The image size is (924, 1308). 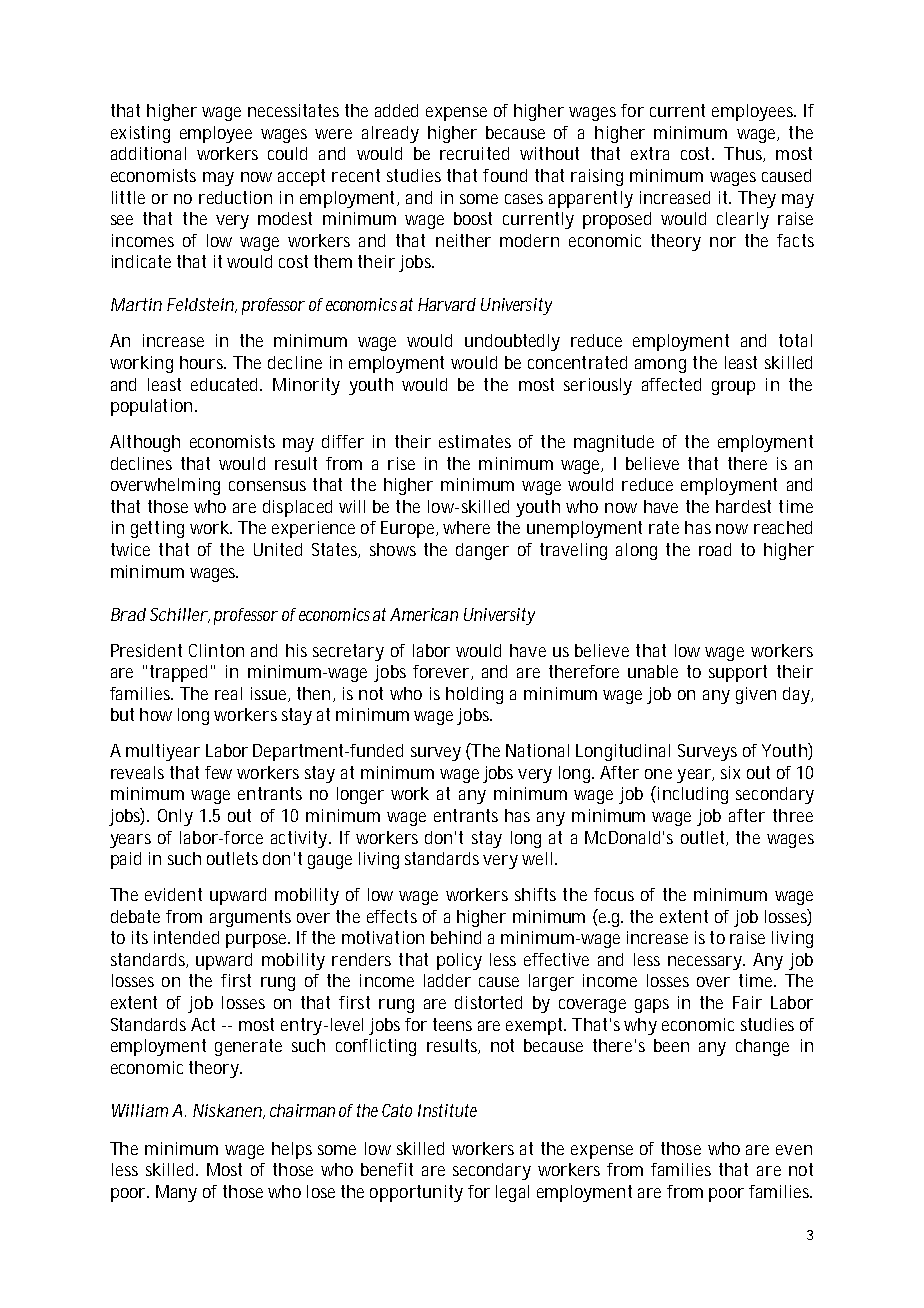 I want to click on Thus, so click(x=744, y=154).
